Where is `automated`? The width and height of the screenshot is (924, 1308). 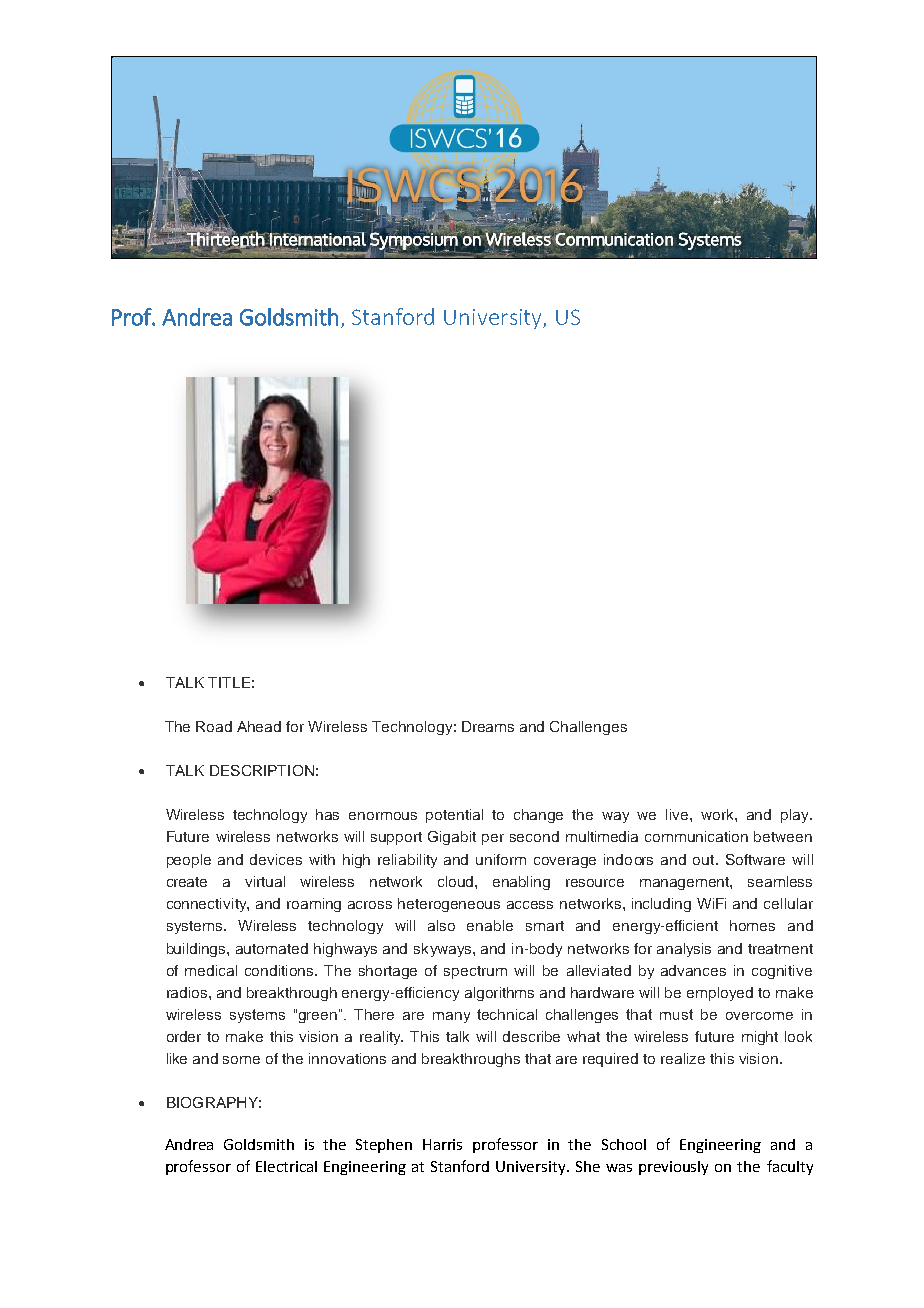
automated is located at coordinates (272, 948).
